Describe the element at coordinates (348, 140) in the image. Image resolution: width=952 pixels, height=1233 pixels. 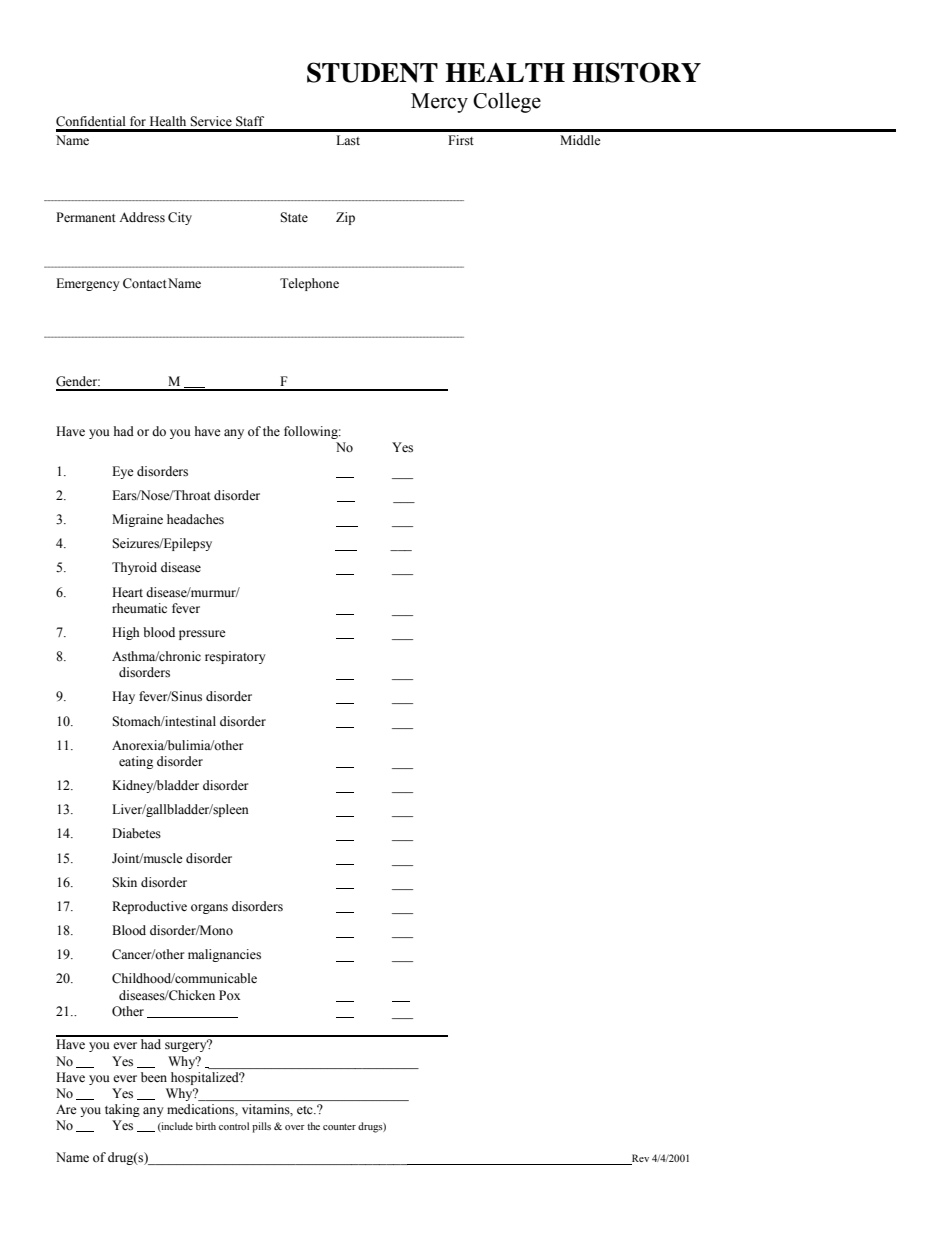
I see `Last` at that location.
